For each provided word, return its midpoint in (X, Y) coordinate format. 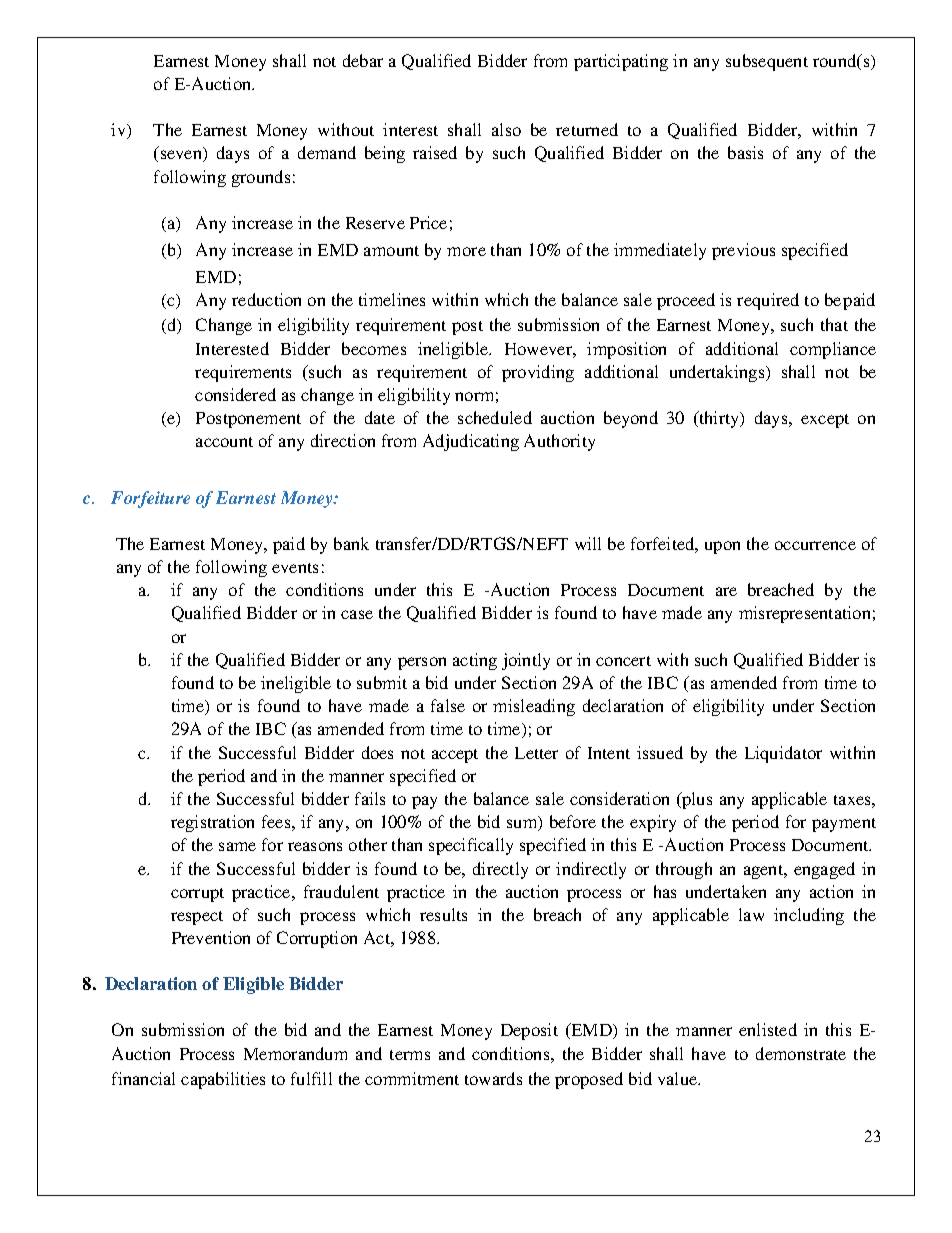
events (295, 568)
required (768, 301)
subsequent (767, 62)
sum (523, 824)
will (588, 543)
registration (212, 823)
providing (538, 373)
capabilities (223, 1080)
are (726, 591)
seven (183, 156)
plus (696, 800)
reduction (266, 299)
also (506, 129)
